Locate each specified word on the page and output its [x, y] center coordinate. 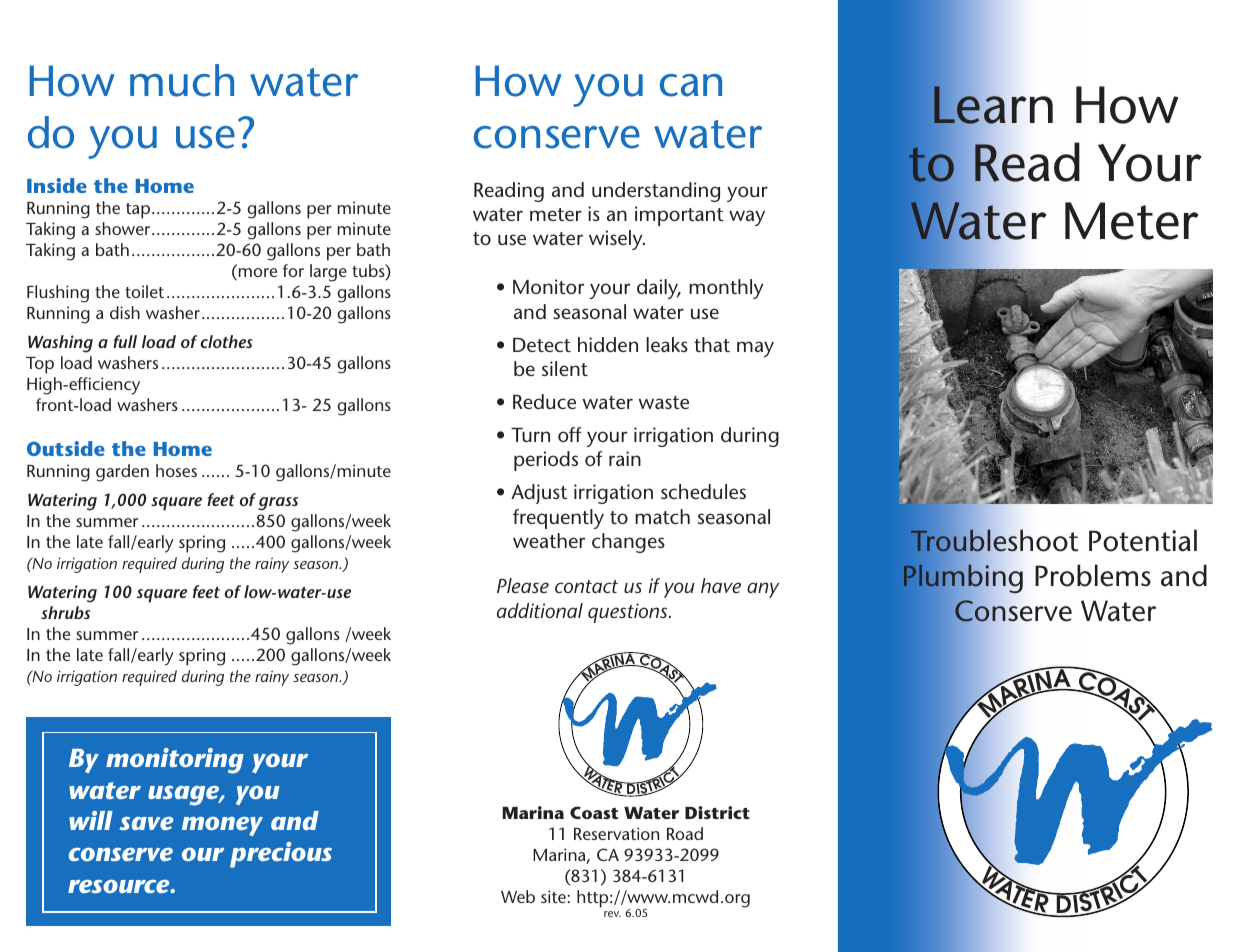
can [691, 85]
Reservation [616, 833]
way [747, 218]
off [569, 434]
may [755, 349]
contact [586, 586]
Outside [66, 448]
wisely [617, 240]
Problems [1093, 575]
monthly [726, 289]
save [146, 823]
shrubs [65, 612]
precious [281, 855]
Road [685, 833]
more [256, 274]
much [182, 80]
